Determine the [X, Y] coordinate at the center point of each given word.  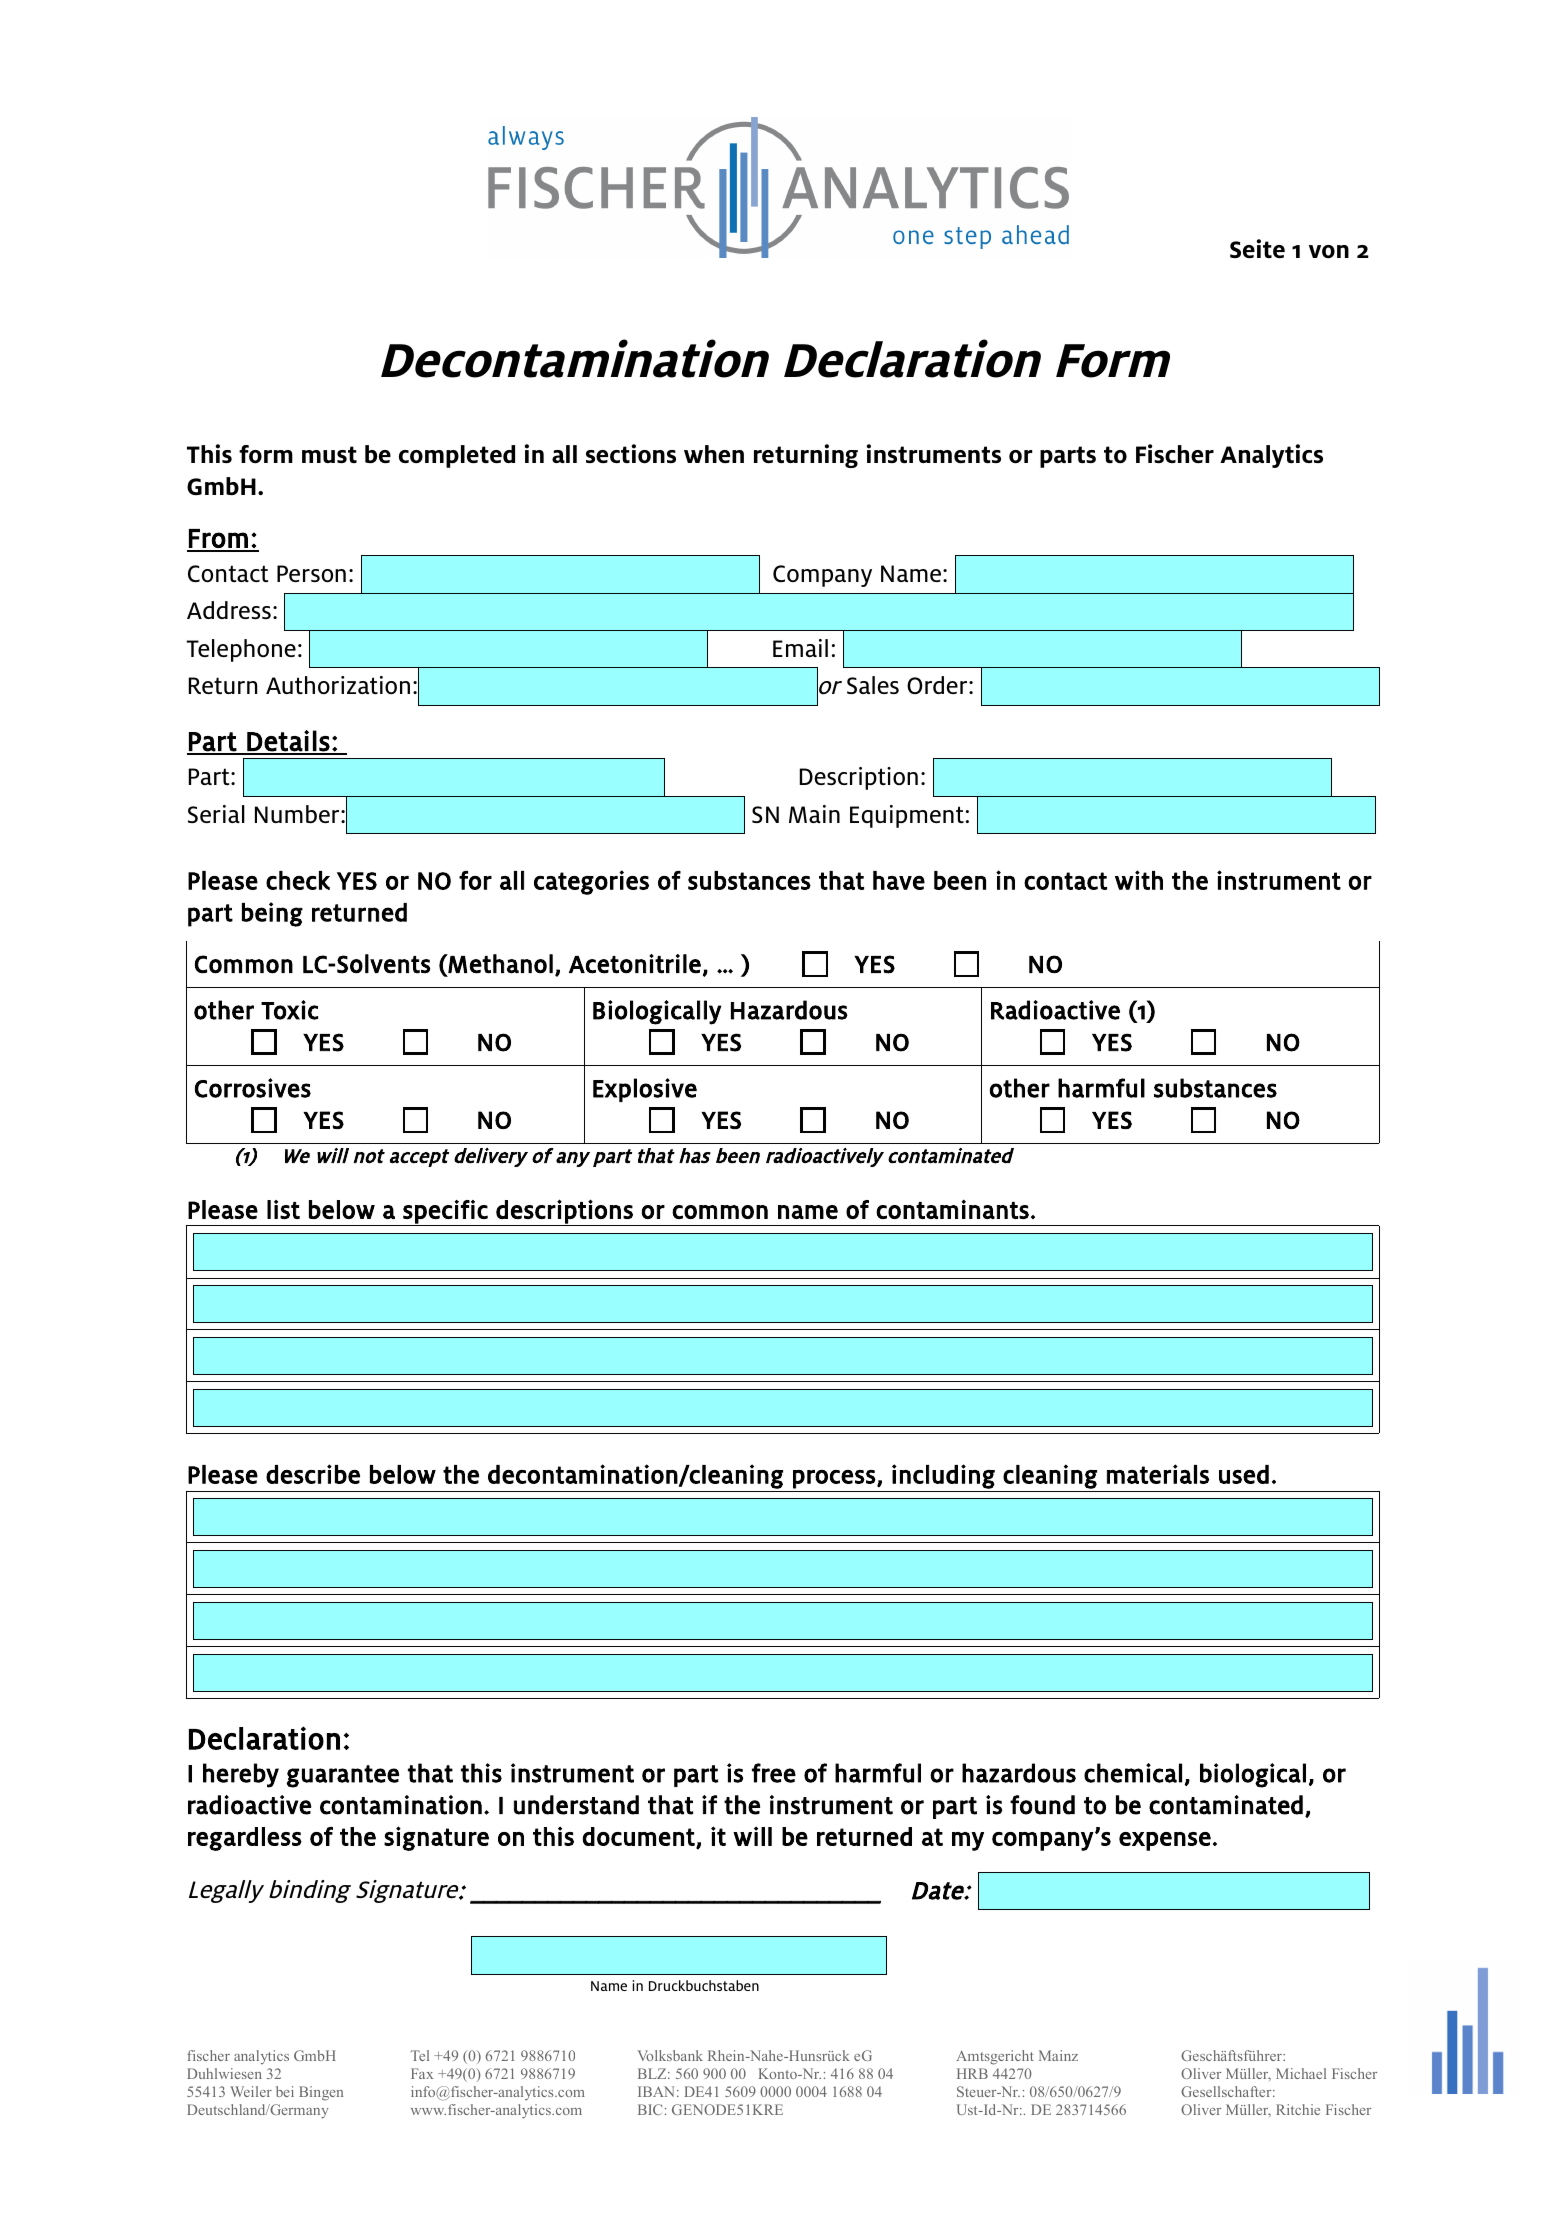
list [283, 1209]
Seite [1257, 248]
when [714, 454]
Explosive [645, 1090]
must [329, 454]
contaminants [952, 1209]
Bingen [321, 2093]
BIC [650, 2109]
